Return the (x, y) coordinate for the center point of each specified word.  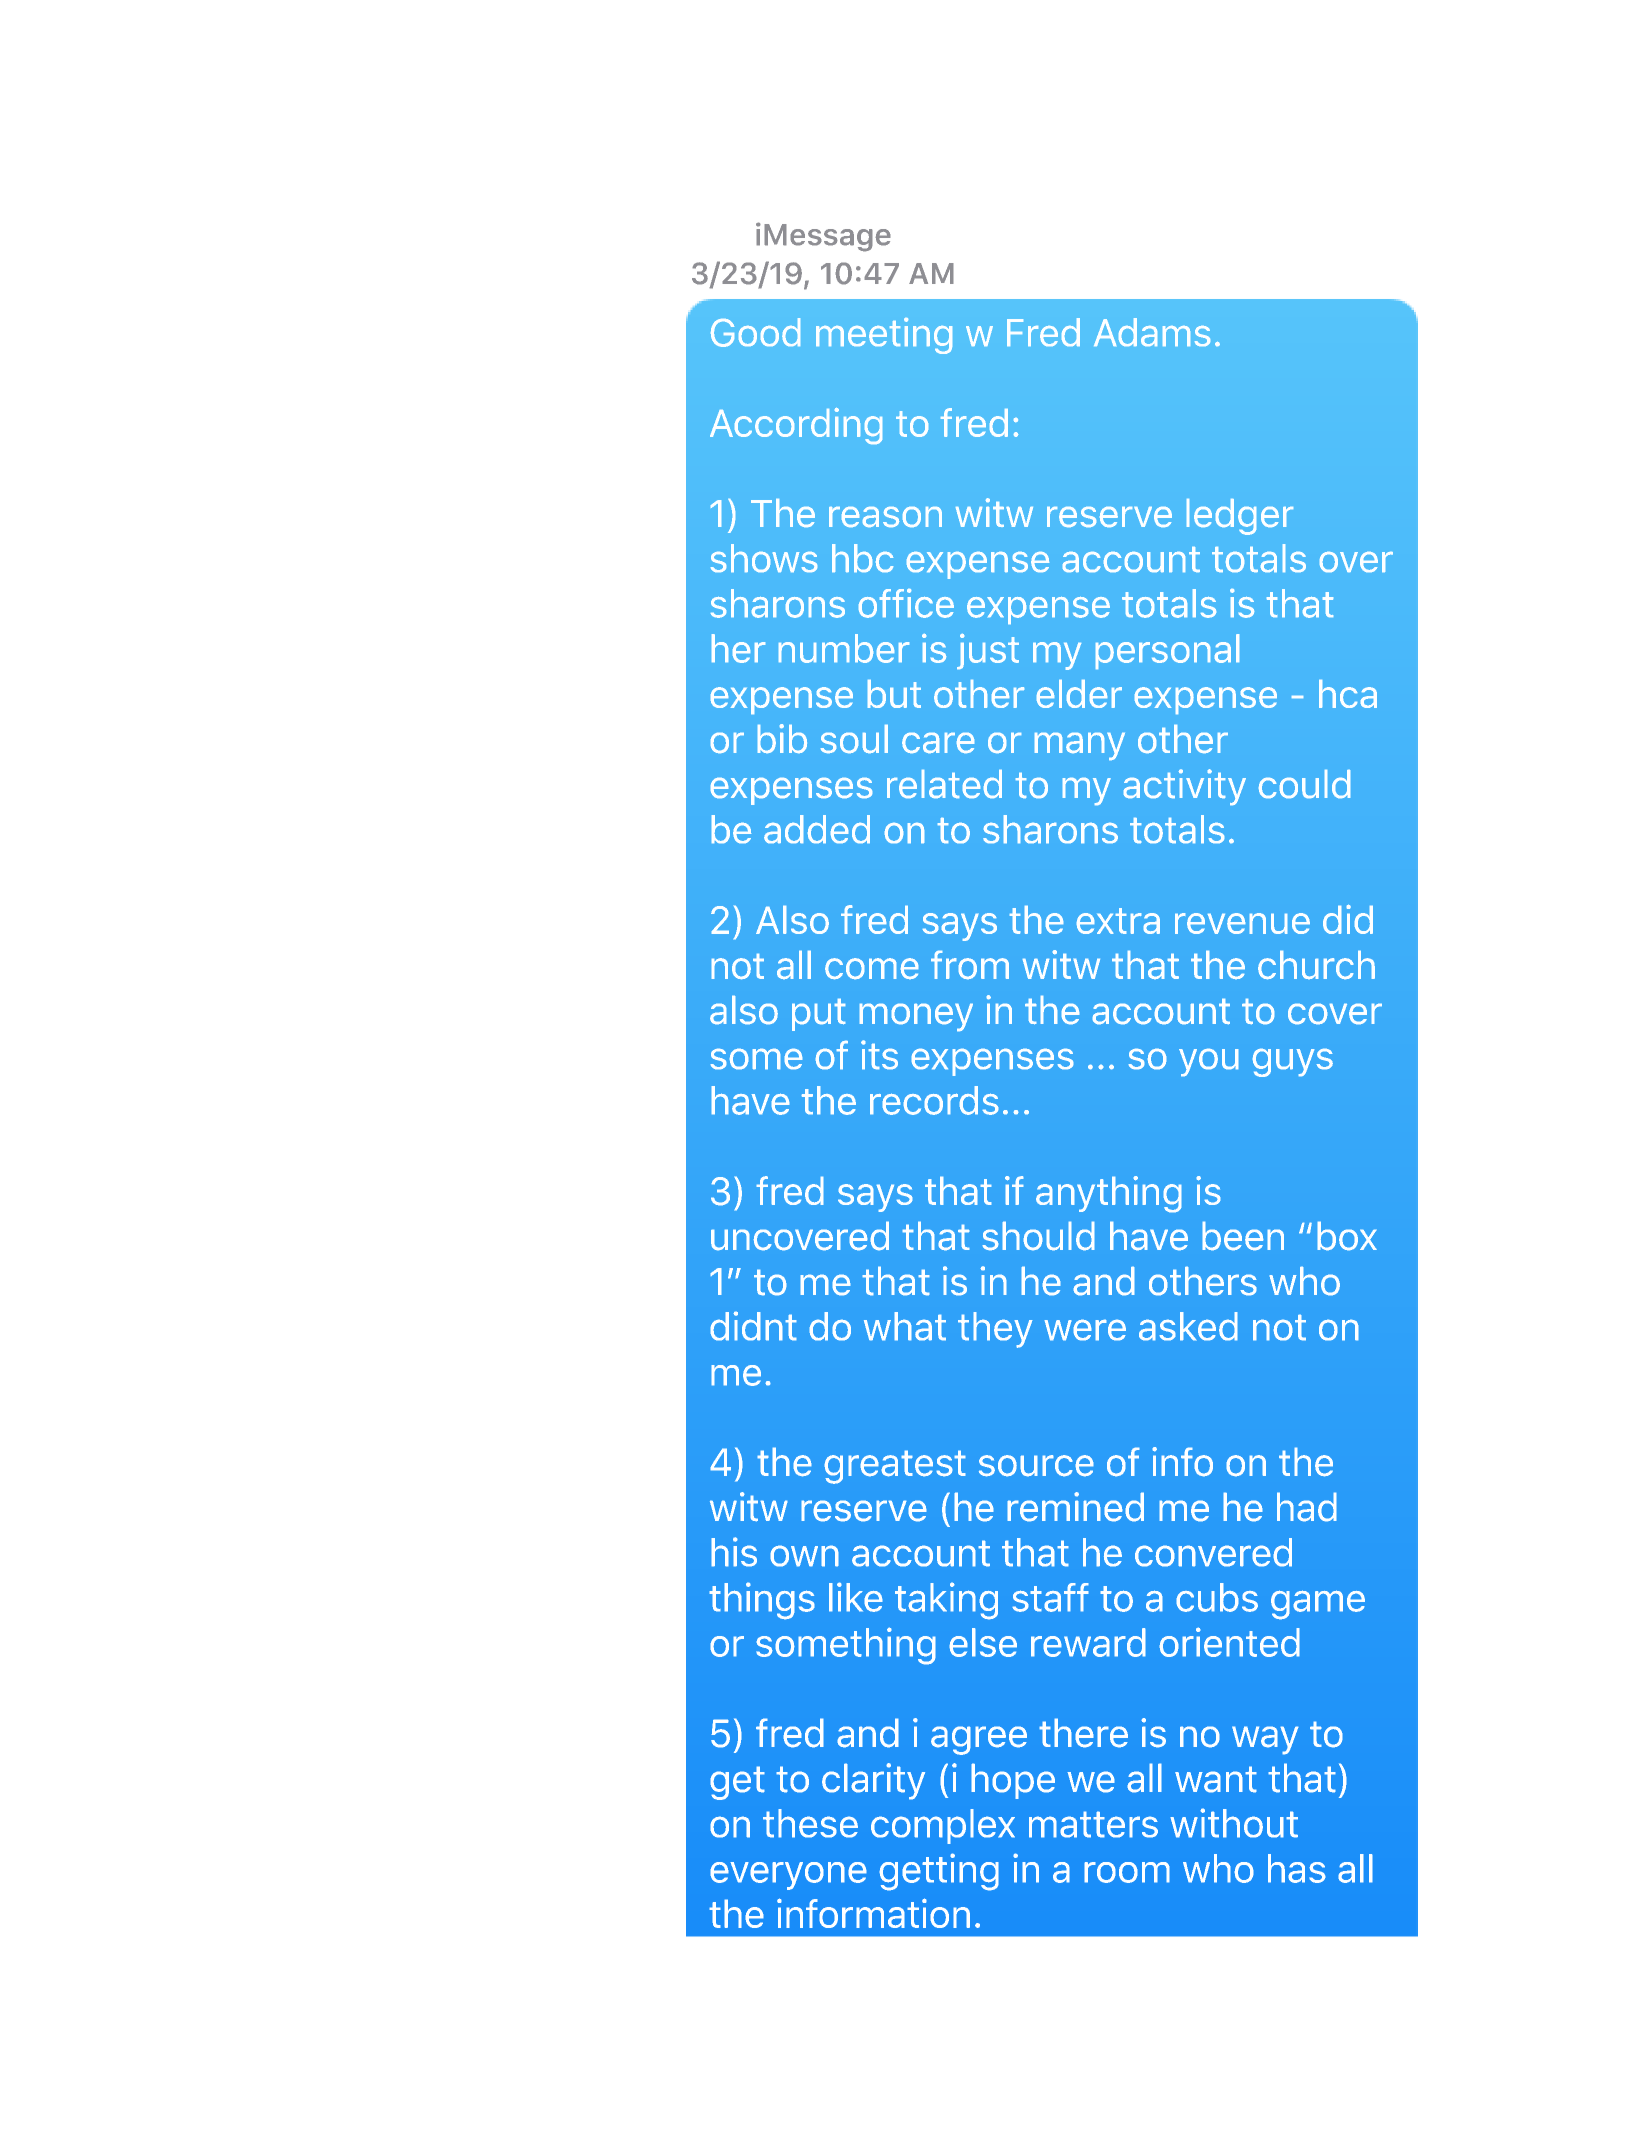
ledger (1240, 517)
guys (1292, 1062)
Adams (1152, 332)
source (1036, 1466)
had (1307, 1507)
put (818, 1015)
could (1304, 784)
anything (1109, 1194)
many (1080, 746)
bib (782, 738)
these (810, 1823)
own (804, 1556)
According (796, 426)
